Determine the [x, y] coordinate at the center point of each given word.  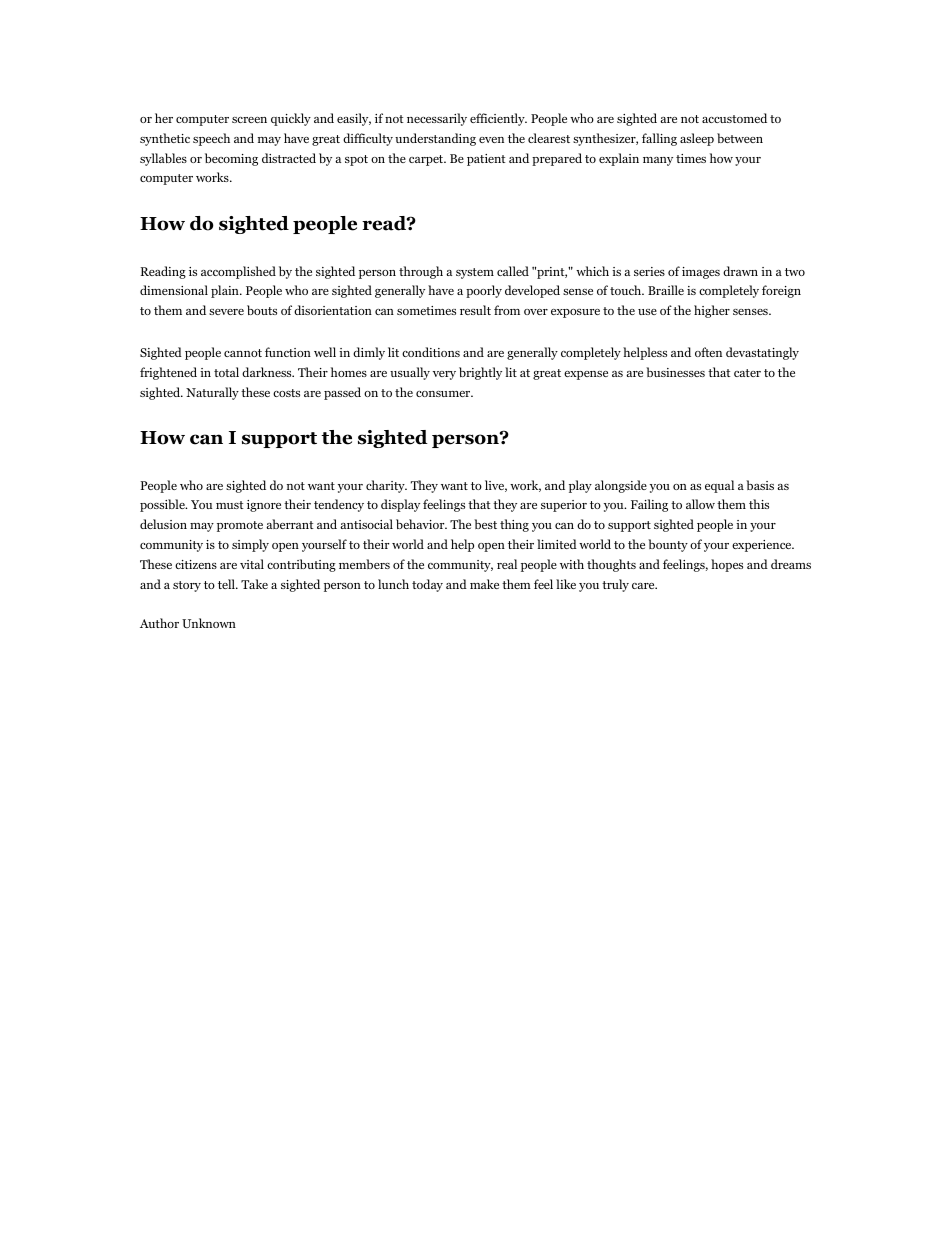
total [226, 372]
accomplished [238, 272]
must [230, 505]
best [485, 524]
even [491, 140]
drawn [740, 271]
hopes [727, 565]
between [740, 138]
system [475, 273]
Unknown [209, 623]
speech [211, 139]
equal [719, 486]
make [484, 584]
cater [747, 373]
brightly [480, 373]
